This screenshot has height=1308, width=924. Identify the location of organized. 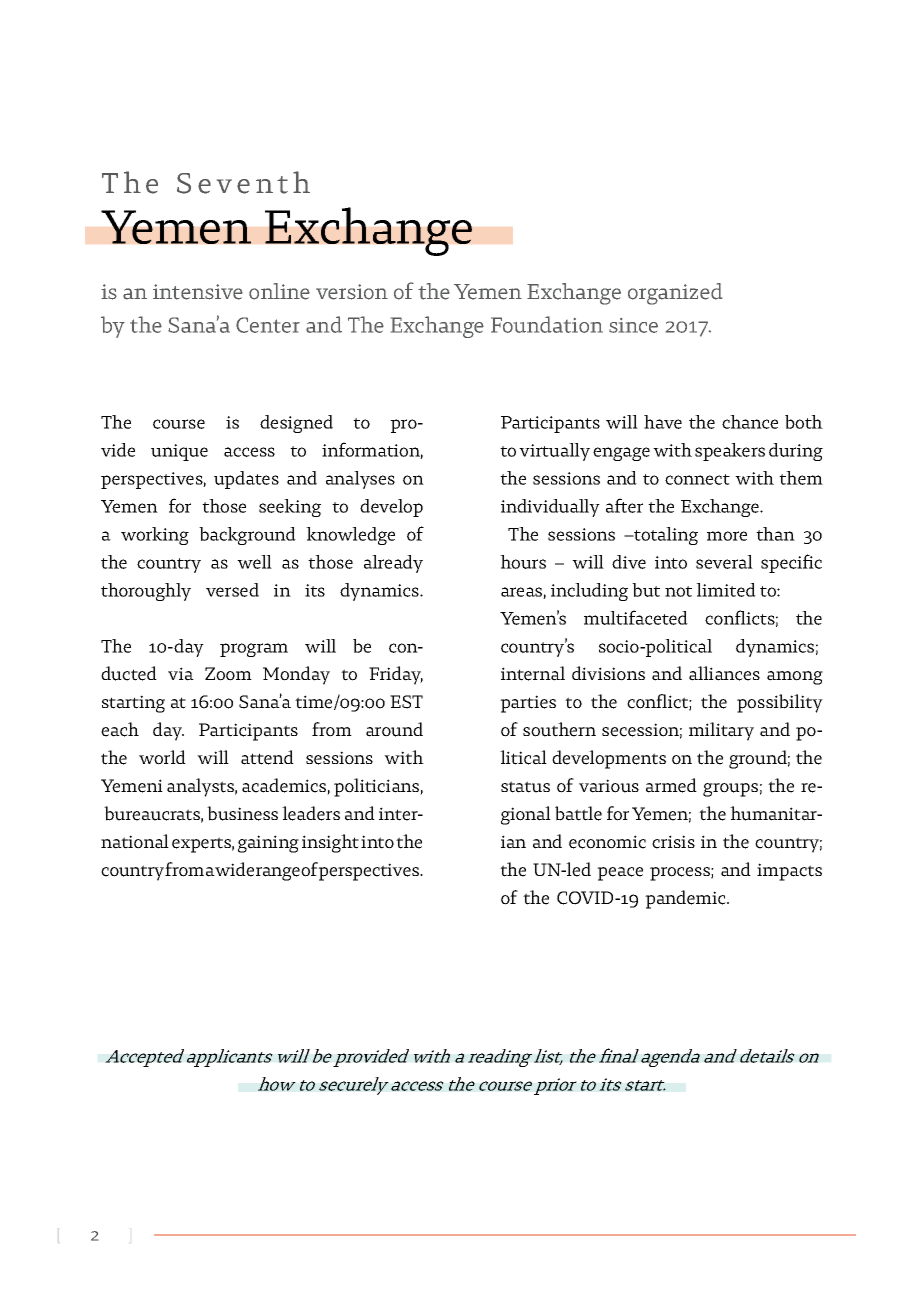
(675, 294).
